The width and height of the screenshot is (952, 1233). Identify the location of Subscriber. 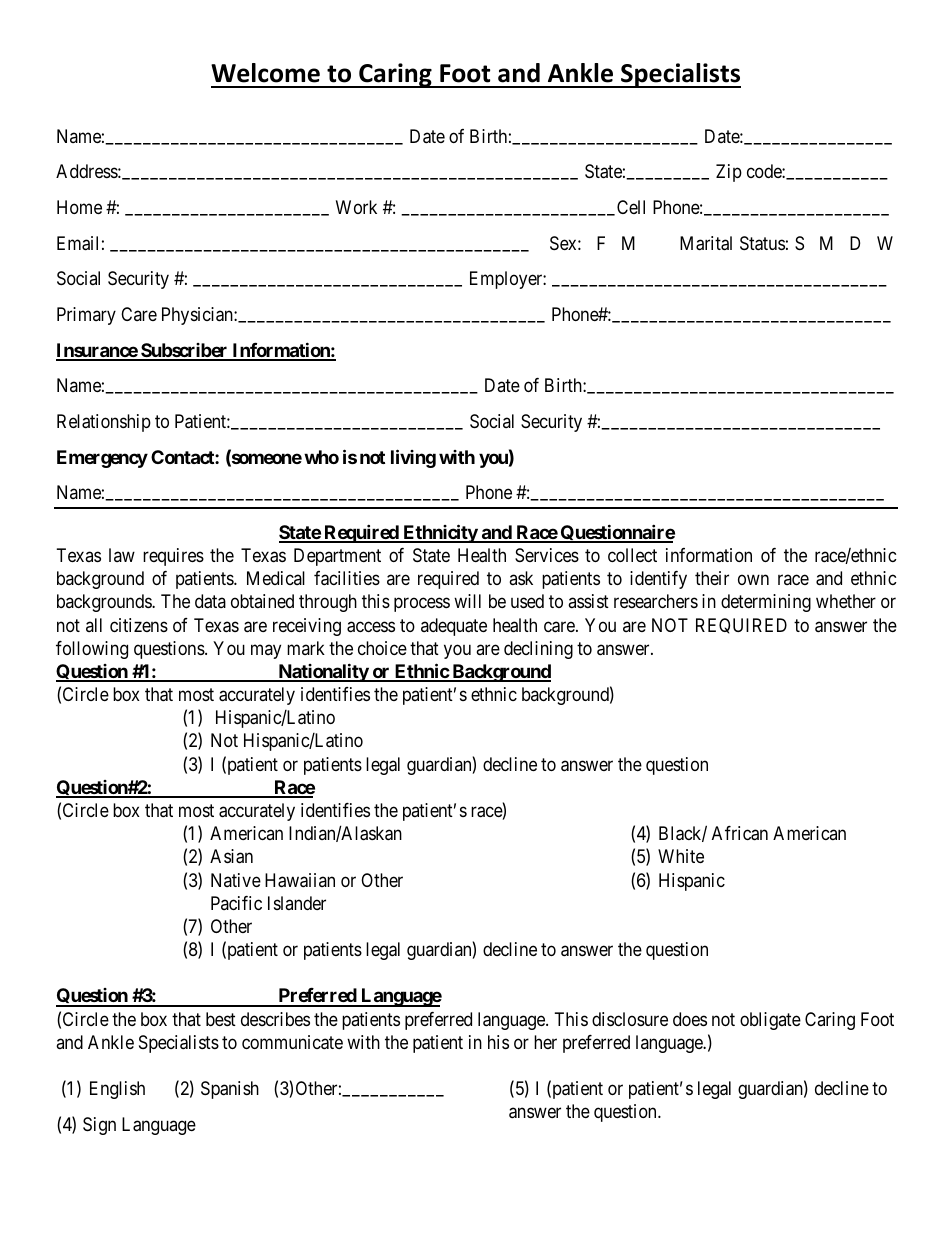
(184, 351).
